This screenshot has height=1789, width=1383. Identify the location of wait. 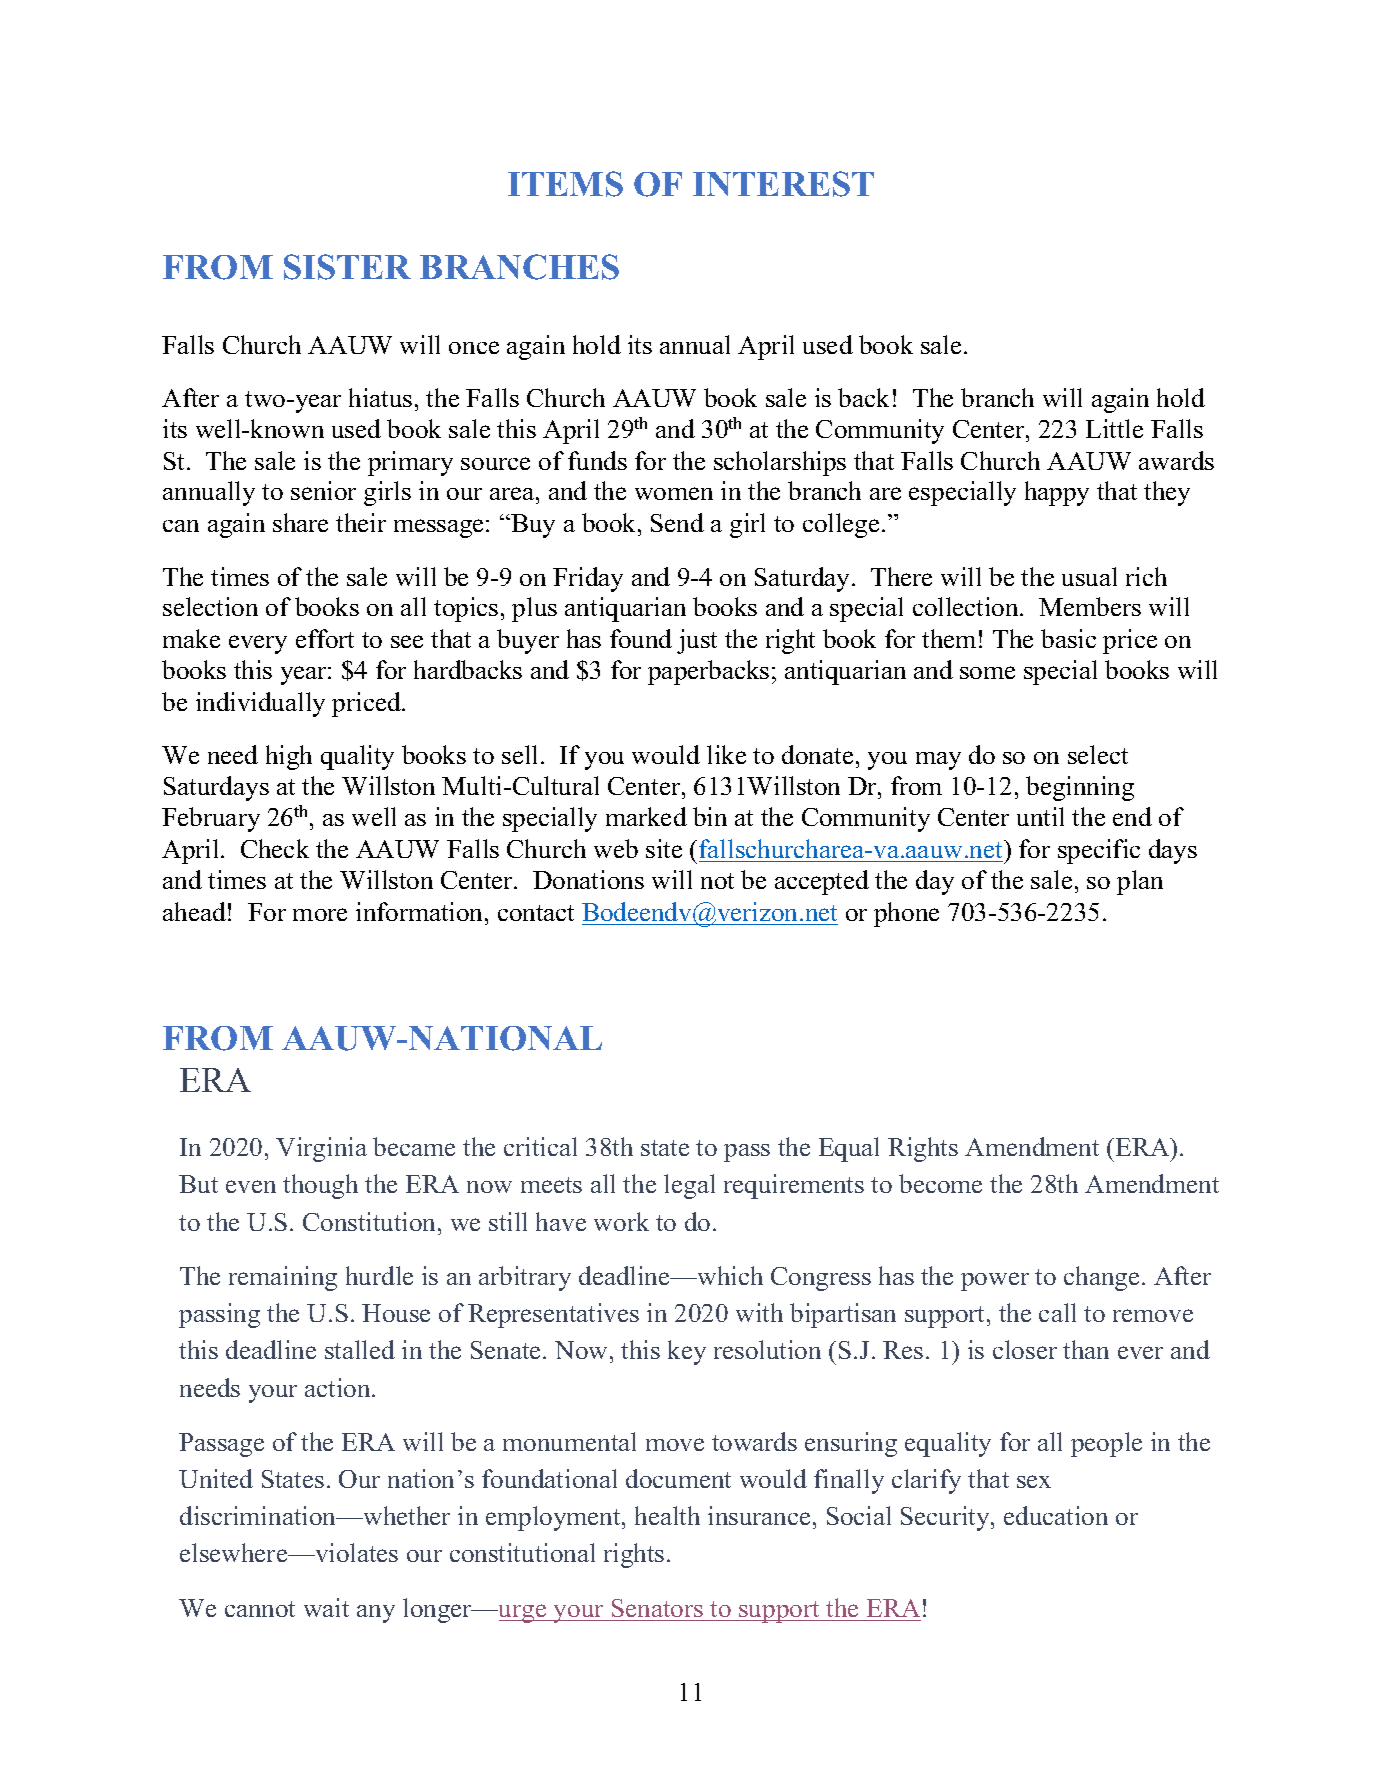
(326, 1607).
